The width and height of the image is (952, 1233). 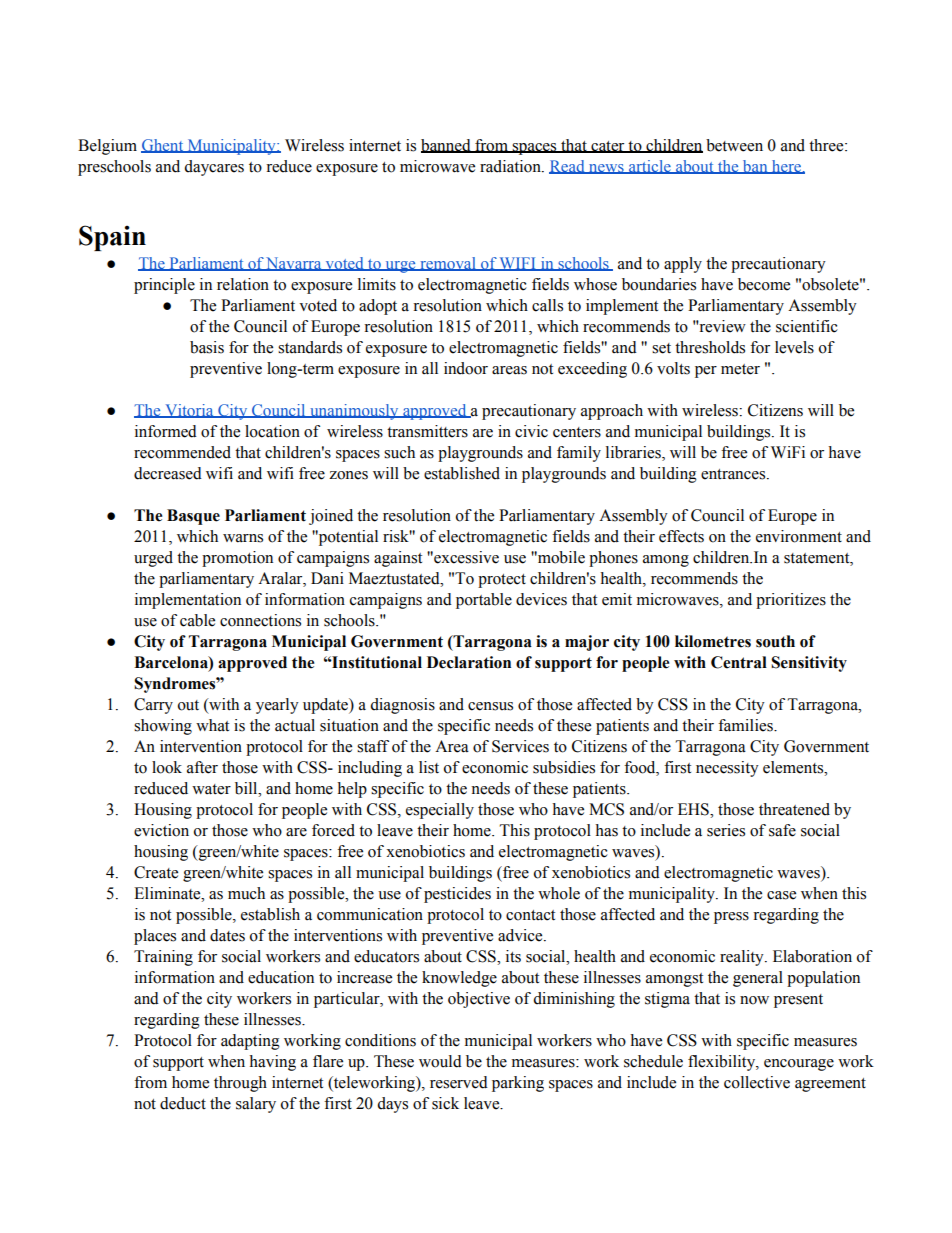 What do you see at coordinates (713, 641) in the image?
I see `kilometres` at bounding box center [713, 641].
